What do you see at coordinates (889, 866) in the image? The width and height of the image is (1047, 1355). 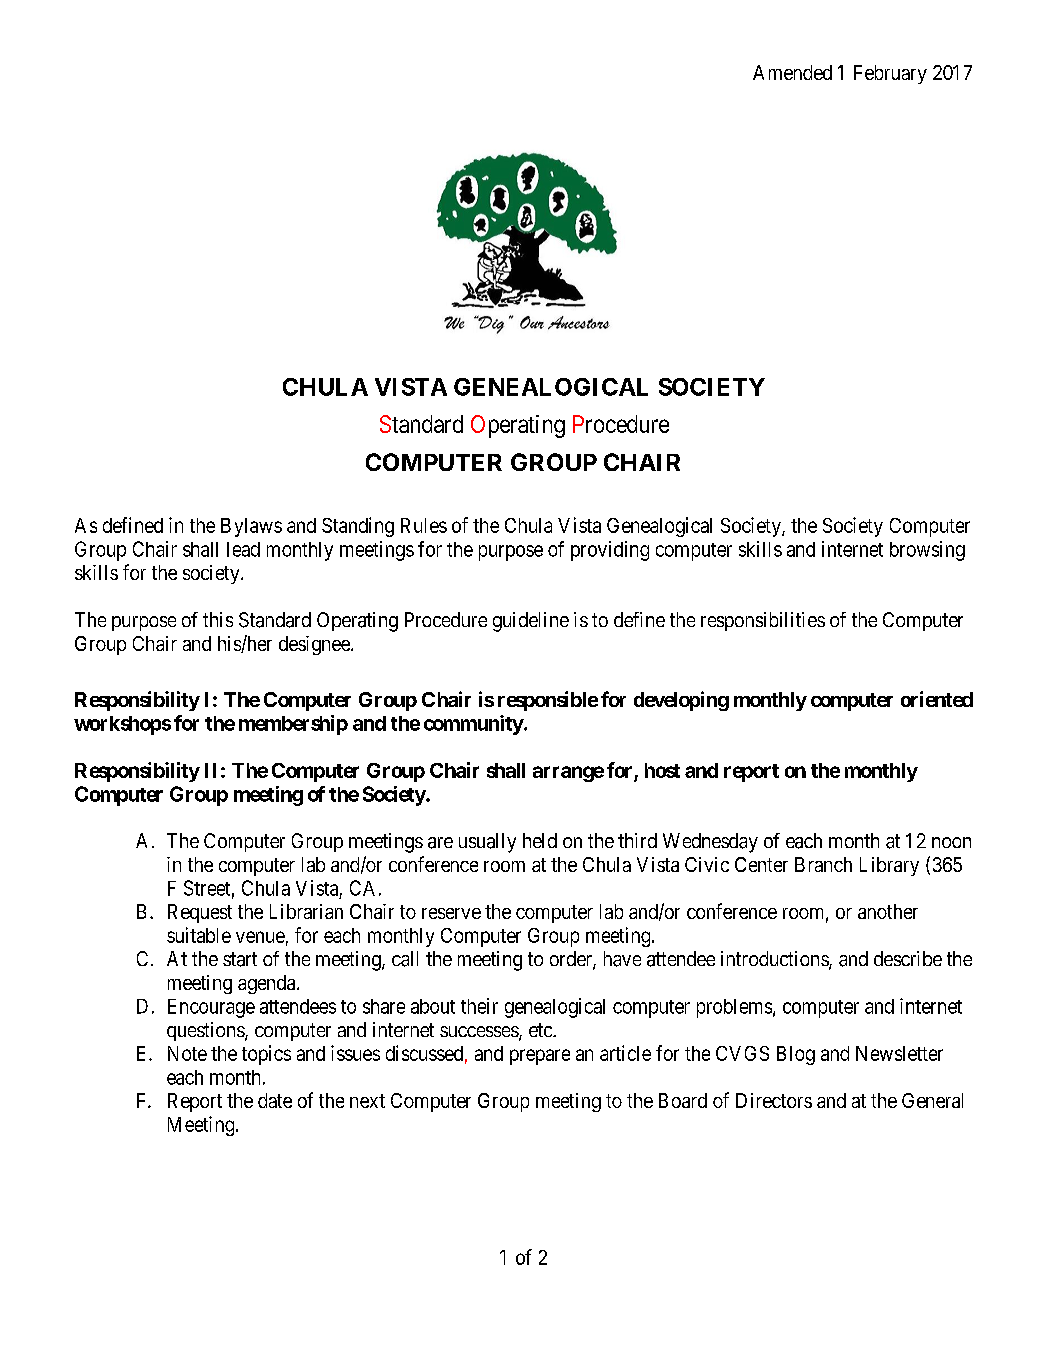 I see `Library` at bounding box center [889, 866].
